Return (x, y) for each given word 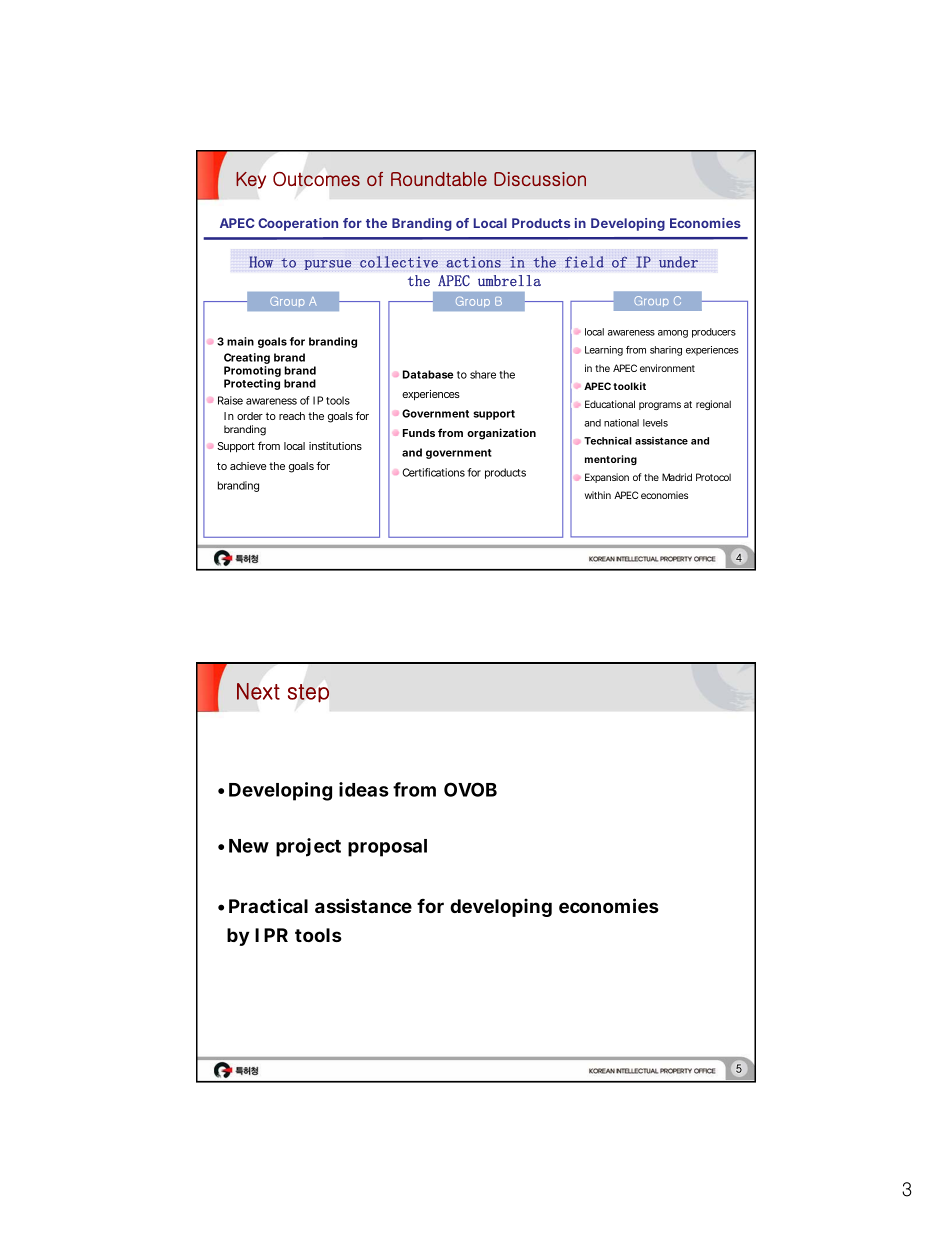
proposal (387, 848)
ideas (364, 789)
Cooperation (298, 224)
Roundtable (439, 179)
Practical (268, 905)
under (678, 262)
